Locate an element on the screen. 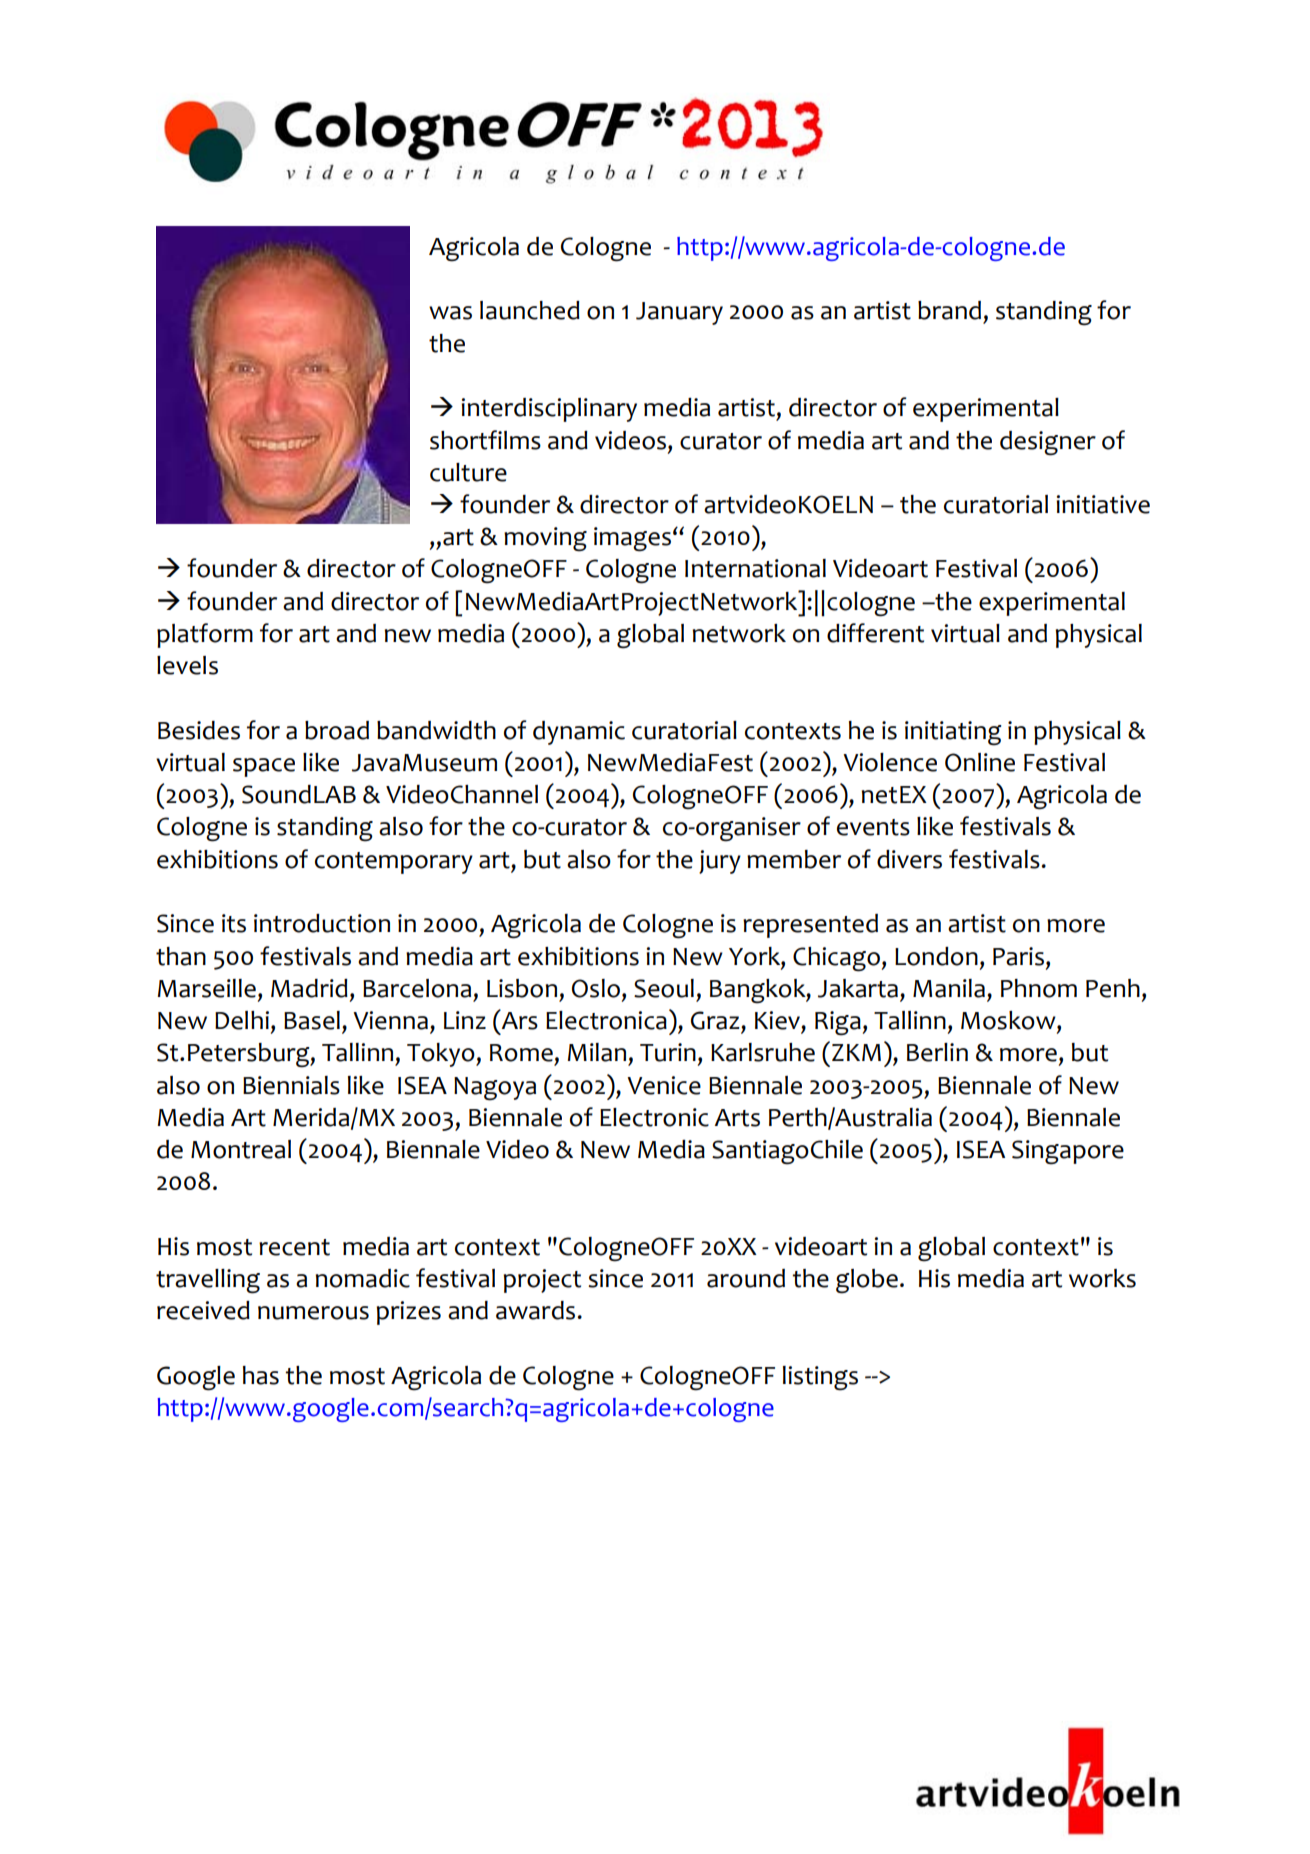 The height and width of the screenshot is (1854, 1310). awards is located at coordinates (537, 1310).
